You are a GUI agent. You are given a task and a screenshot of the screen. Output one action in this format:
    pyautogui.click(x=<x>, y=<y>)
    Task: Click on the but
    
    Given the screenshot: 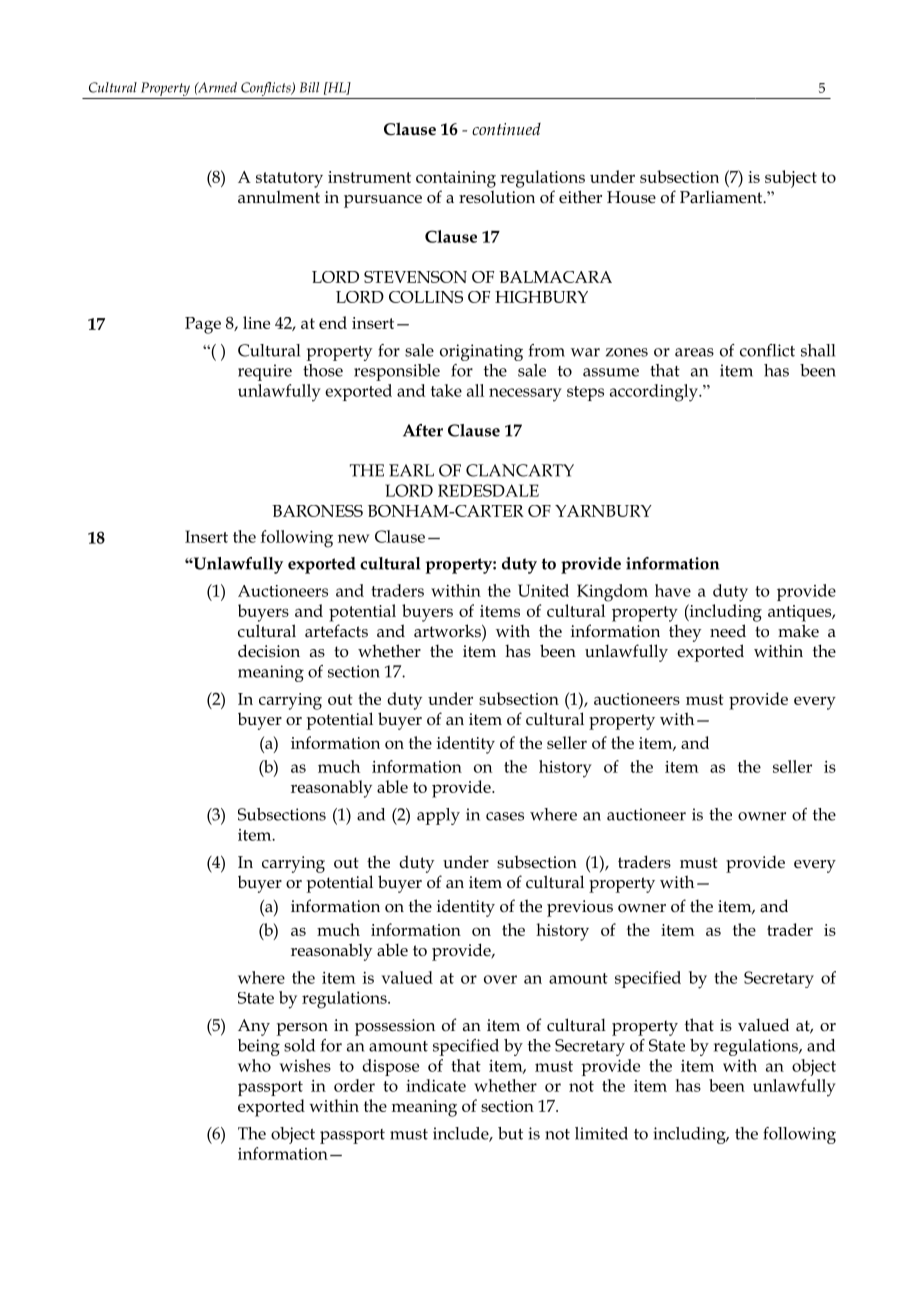 What is the action you would take?
    pyautogui.click(x=510, y=1133)
